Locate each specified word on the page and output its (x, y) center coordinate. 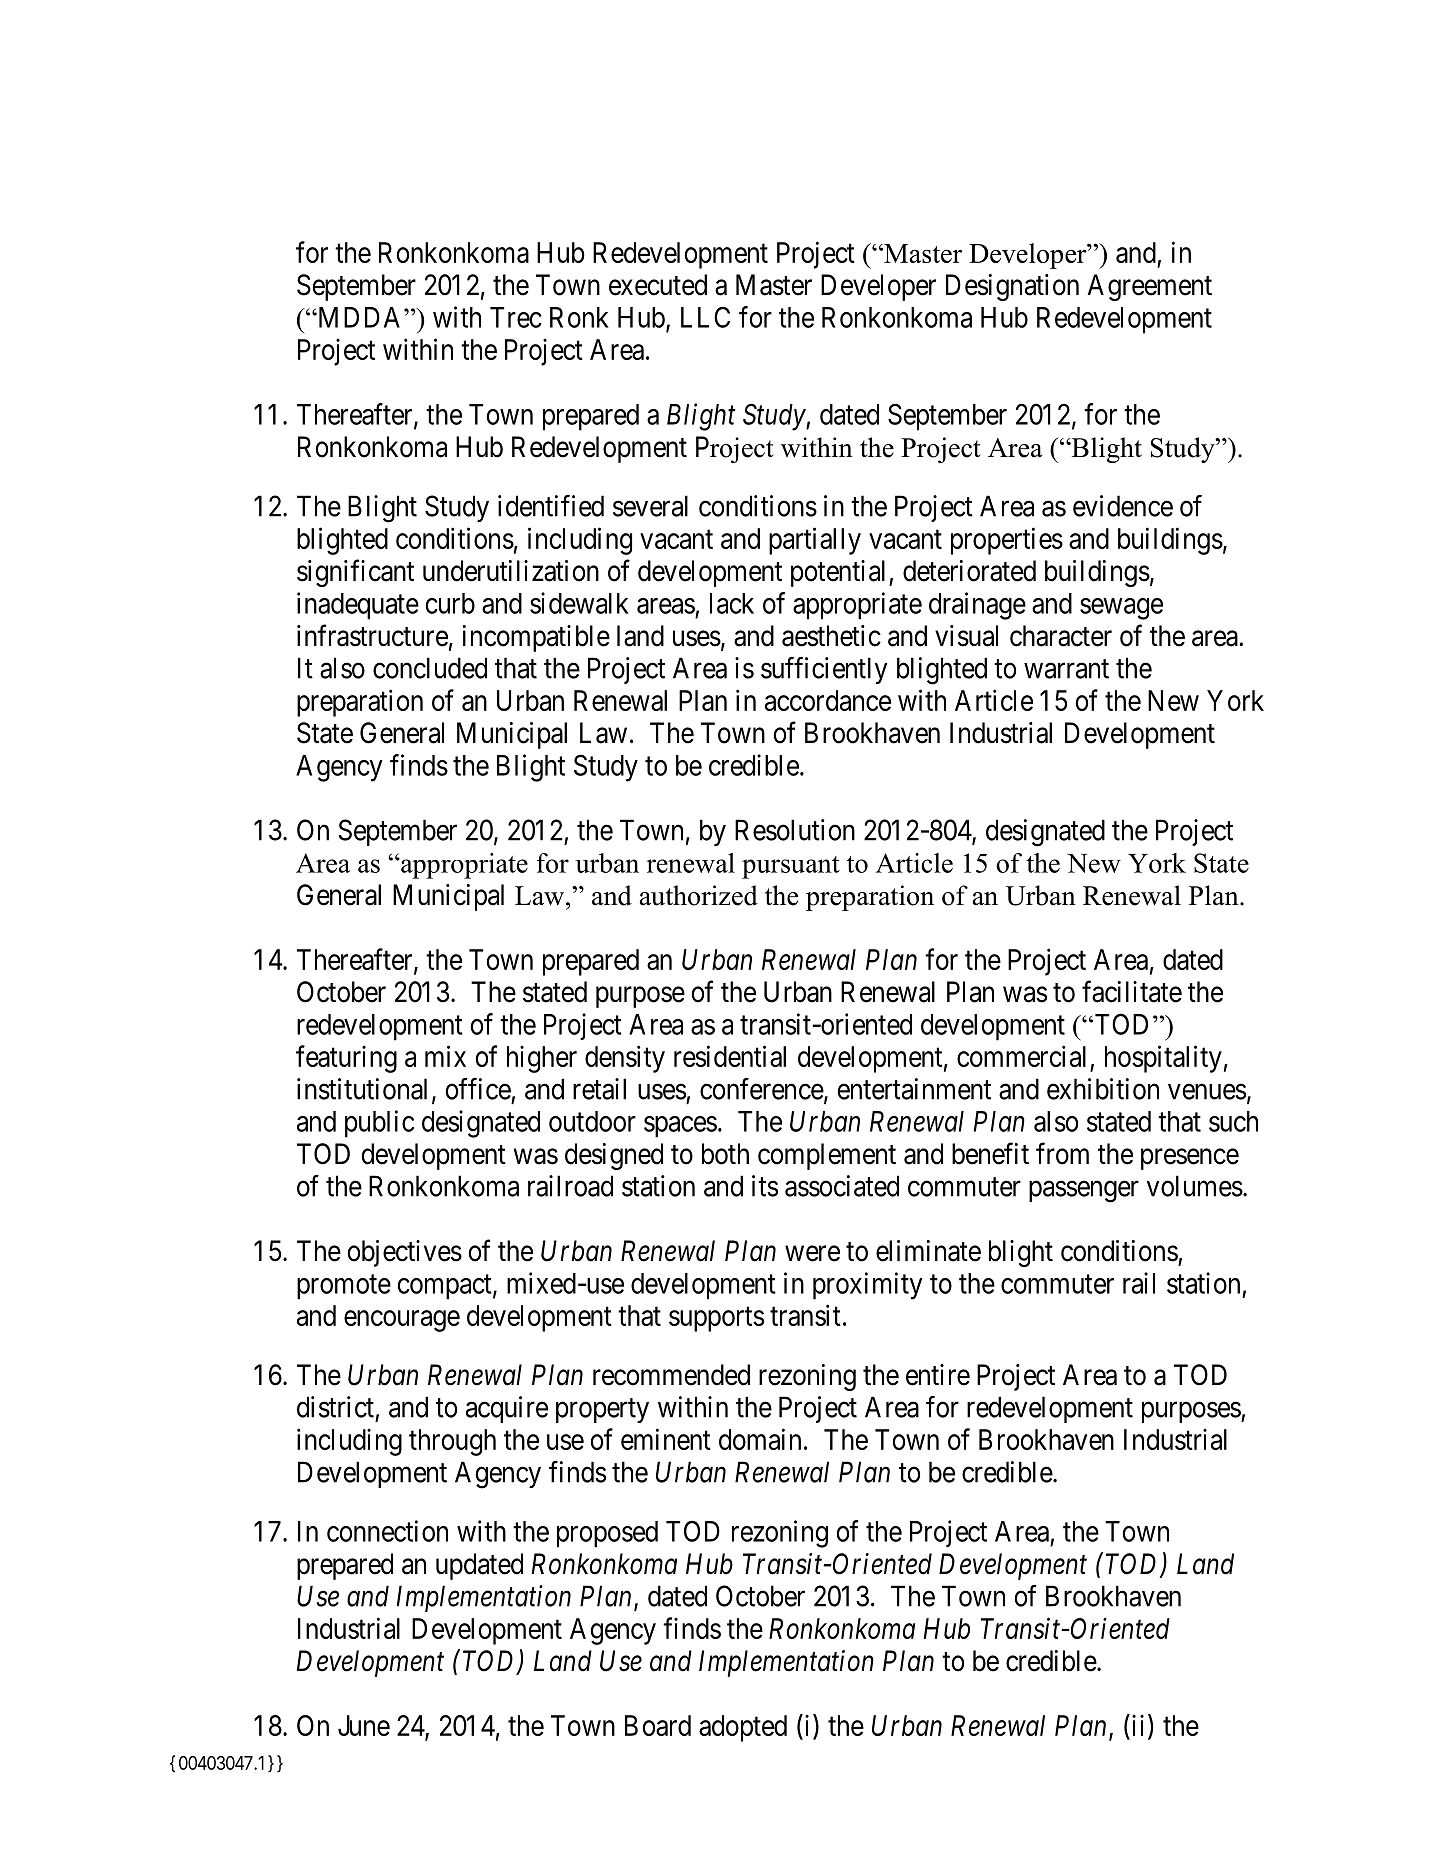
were (812, 1254)
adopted (743, 1728)
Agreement (1149, 287)
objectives (404, 1253)
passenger (1084, 1192)
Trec (516, 317)
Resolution (795, 830)
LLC (705, 317)
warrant (1066, 669)
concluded (430, 668)
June (364, 1725)
